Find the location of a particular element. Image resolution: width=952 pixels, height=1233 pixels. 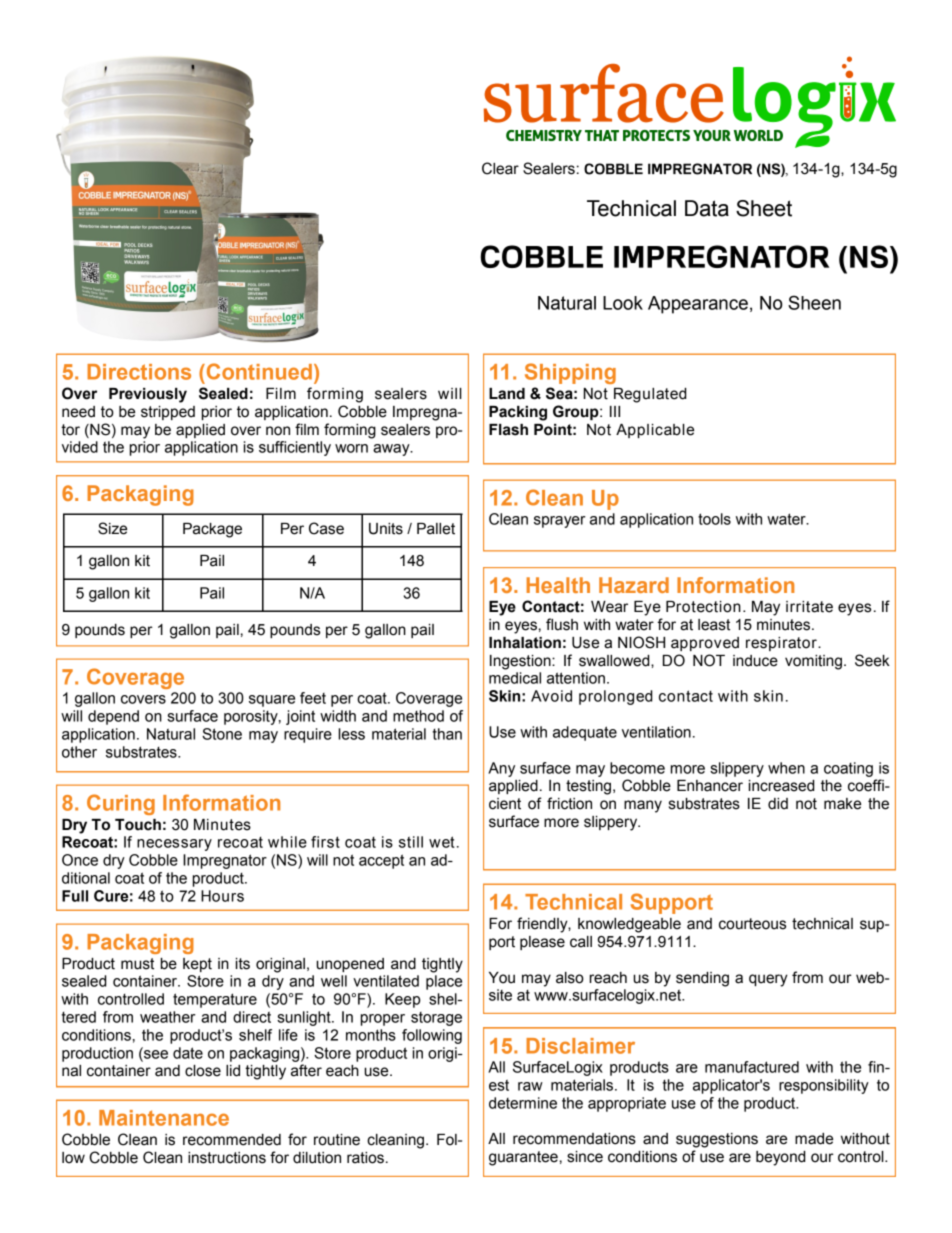

Clear is located at coordinates (500, 168).
